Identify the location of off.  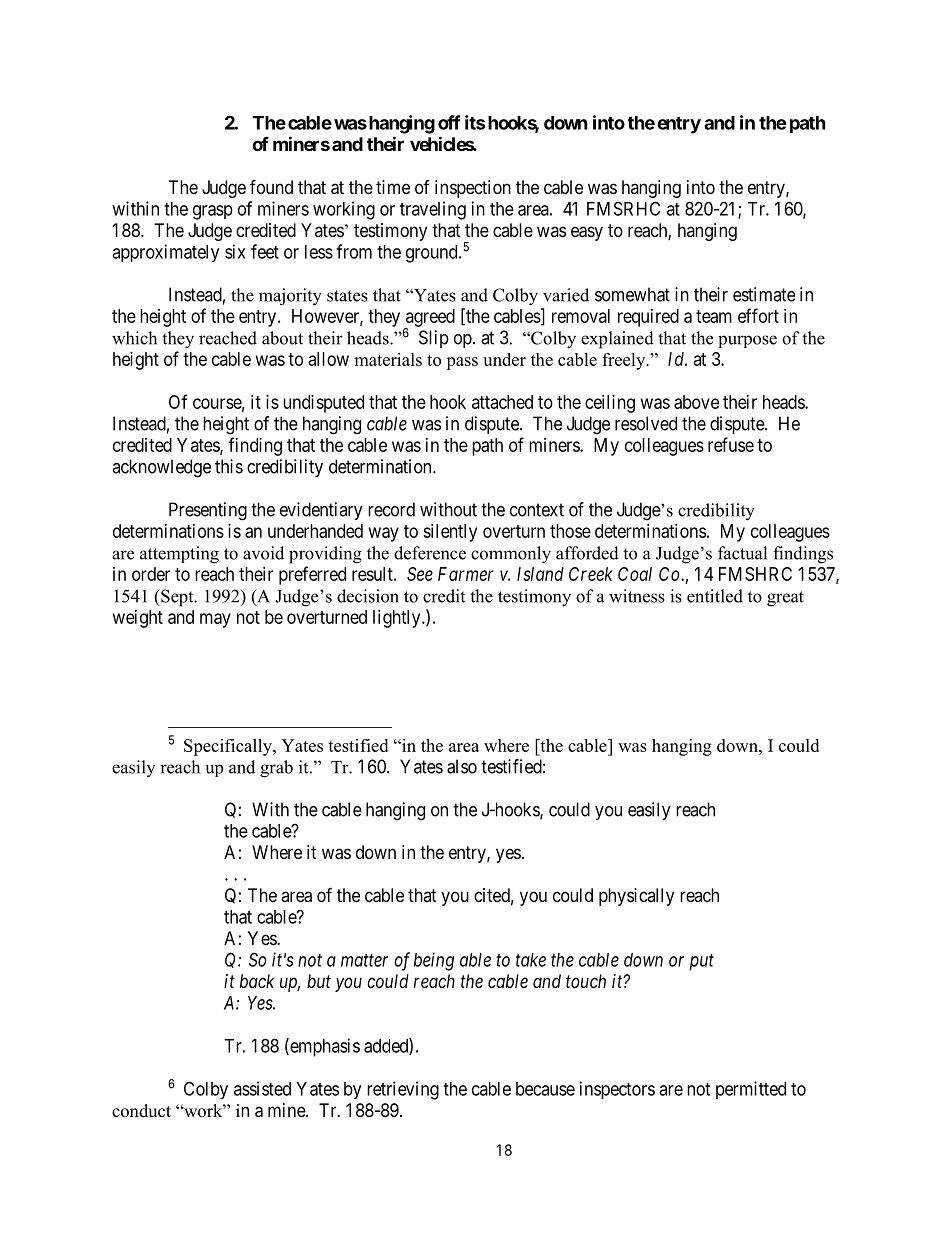
(449, 122).
